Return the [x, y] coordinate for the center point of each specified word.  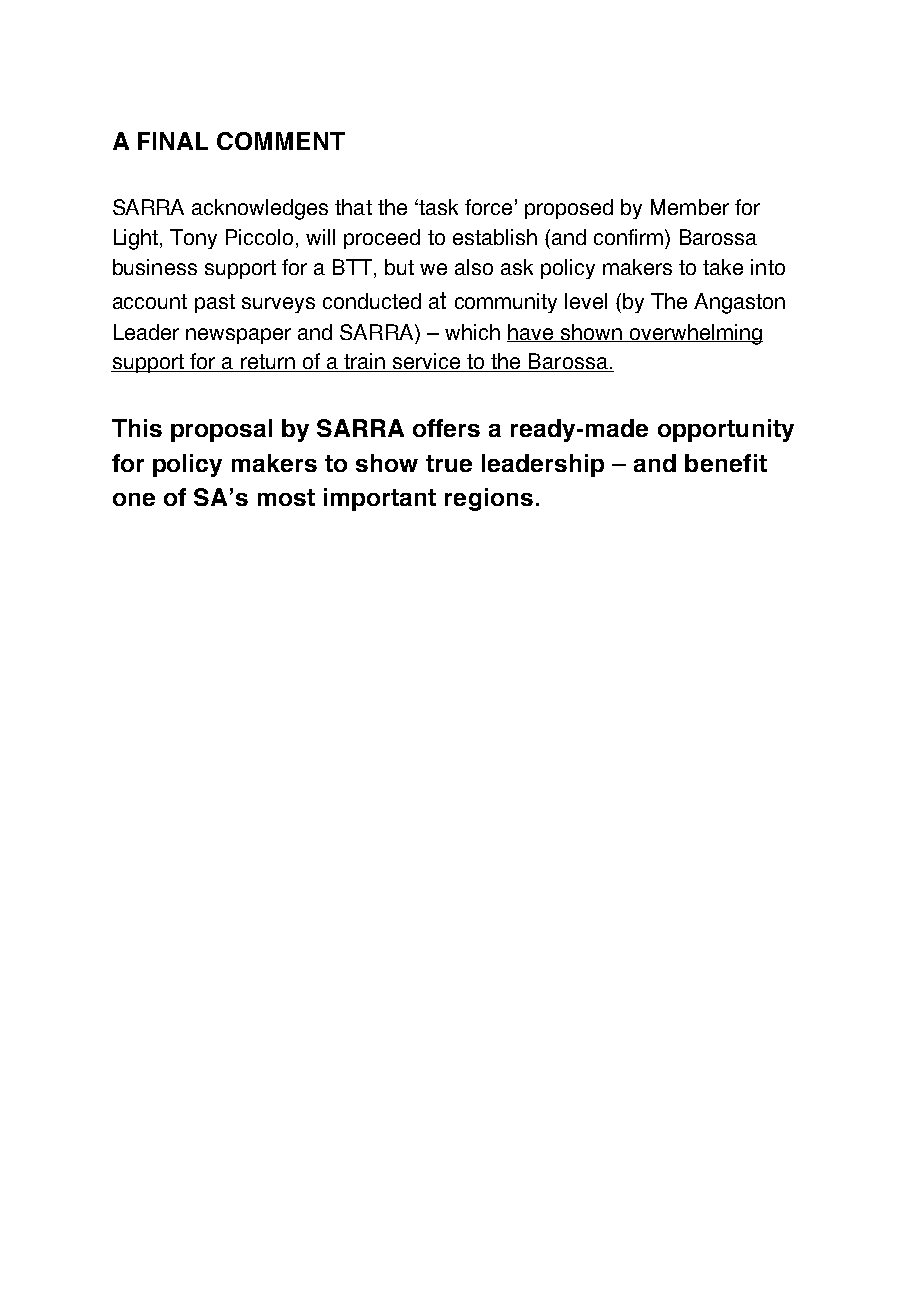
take [723, 267]
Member [690, 207]
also [474, 267]
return [268, 363]
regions [489, 499]
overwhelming [695, 334]
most [286, 497]
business [155, 267]
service [427, 362]
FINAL [173, 141]
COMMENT [281, 141]
